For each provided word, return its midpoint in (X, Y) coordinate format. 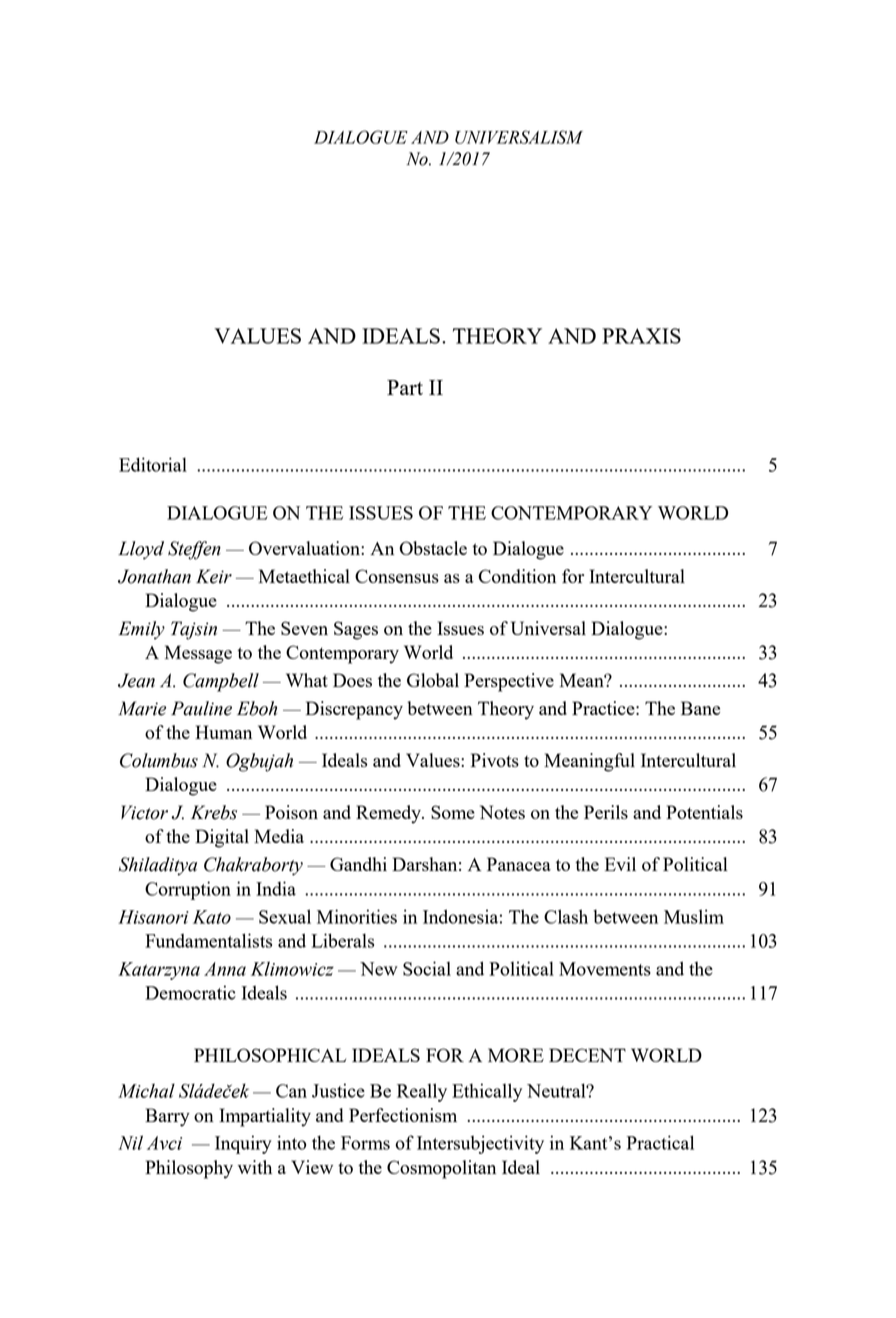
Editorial (153, 464)
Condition (517, 576)
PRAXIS (641, 336)
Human (223, 732)
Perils (606, 812)
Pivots (495, 760)
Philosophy (189, 1169)
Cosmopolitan (441, 1169)
